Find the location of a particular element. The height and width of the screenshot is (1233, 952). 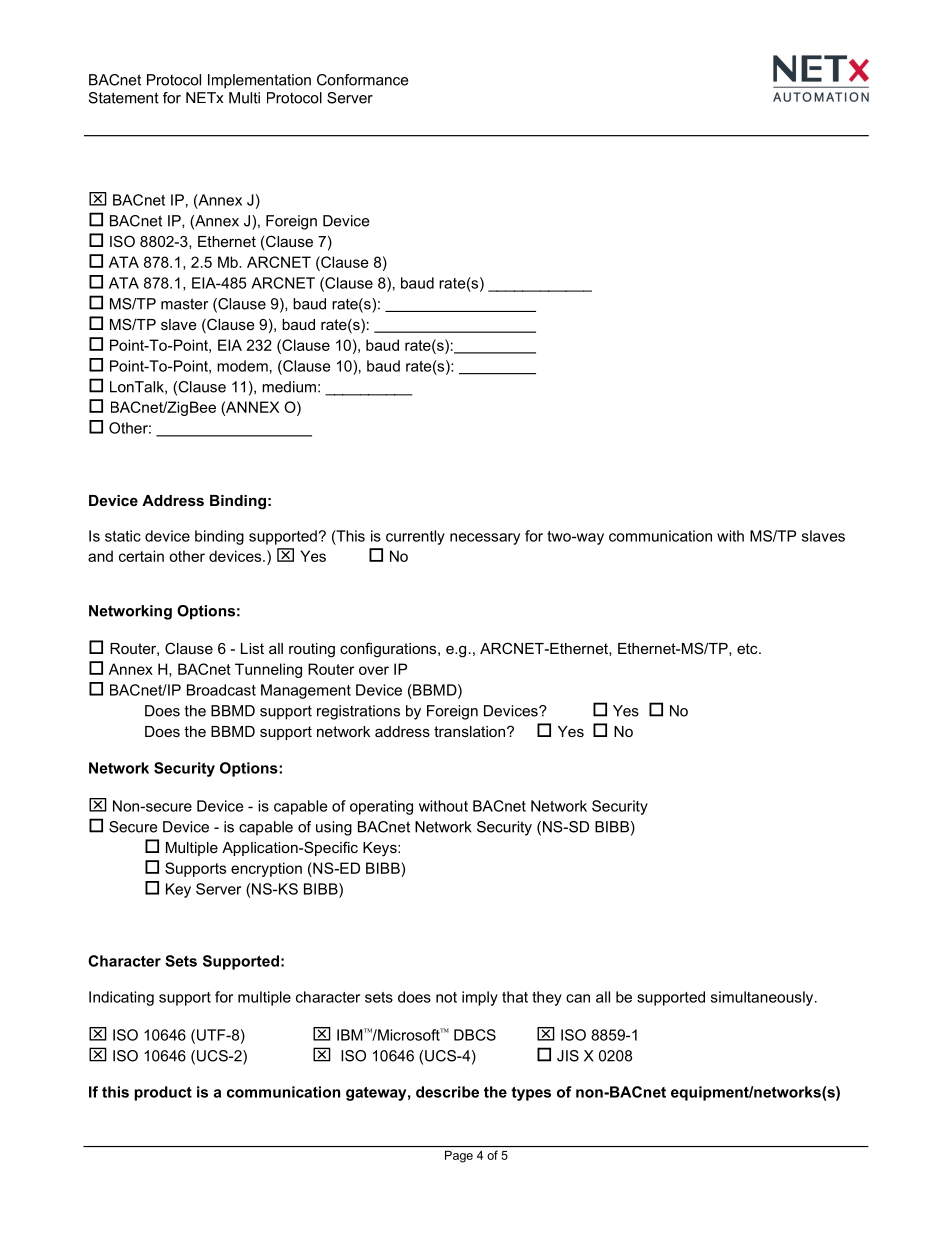

Statement is located at coordinates (124, 98).
